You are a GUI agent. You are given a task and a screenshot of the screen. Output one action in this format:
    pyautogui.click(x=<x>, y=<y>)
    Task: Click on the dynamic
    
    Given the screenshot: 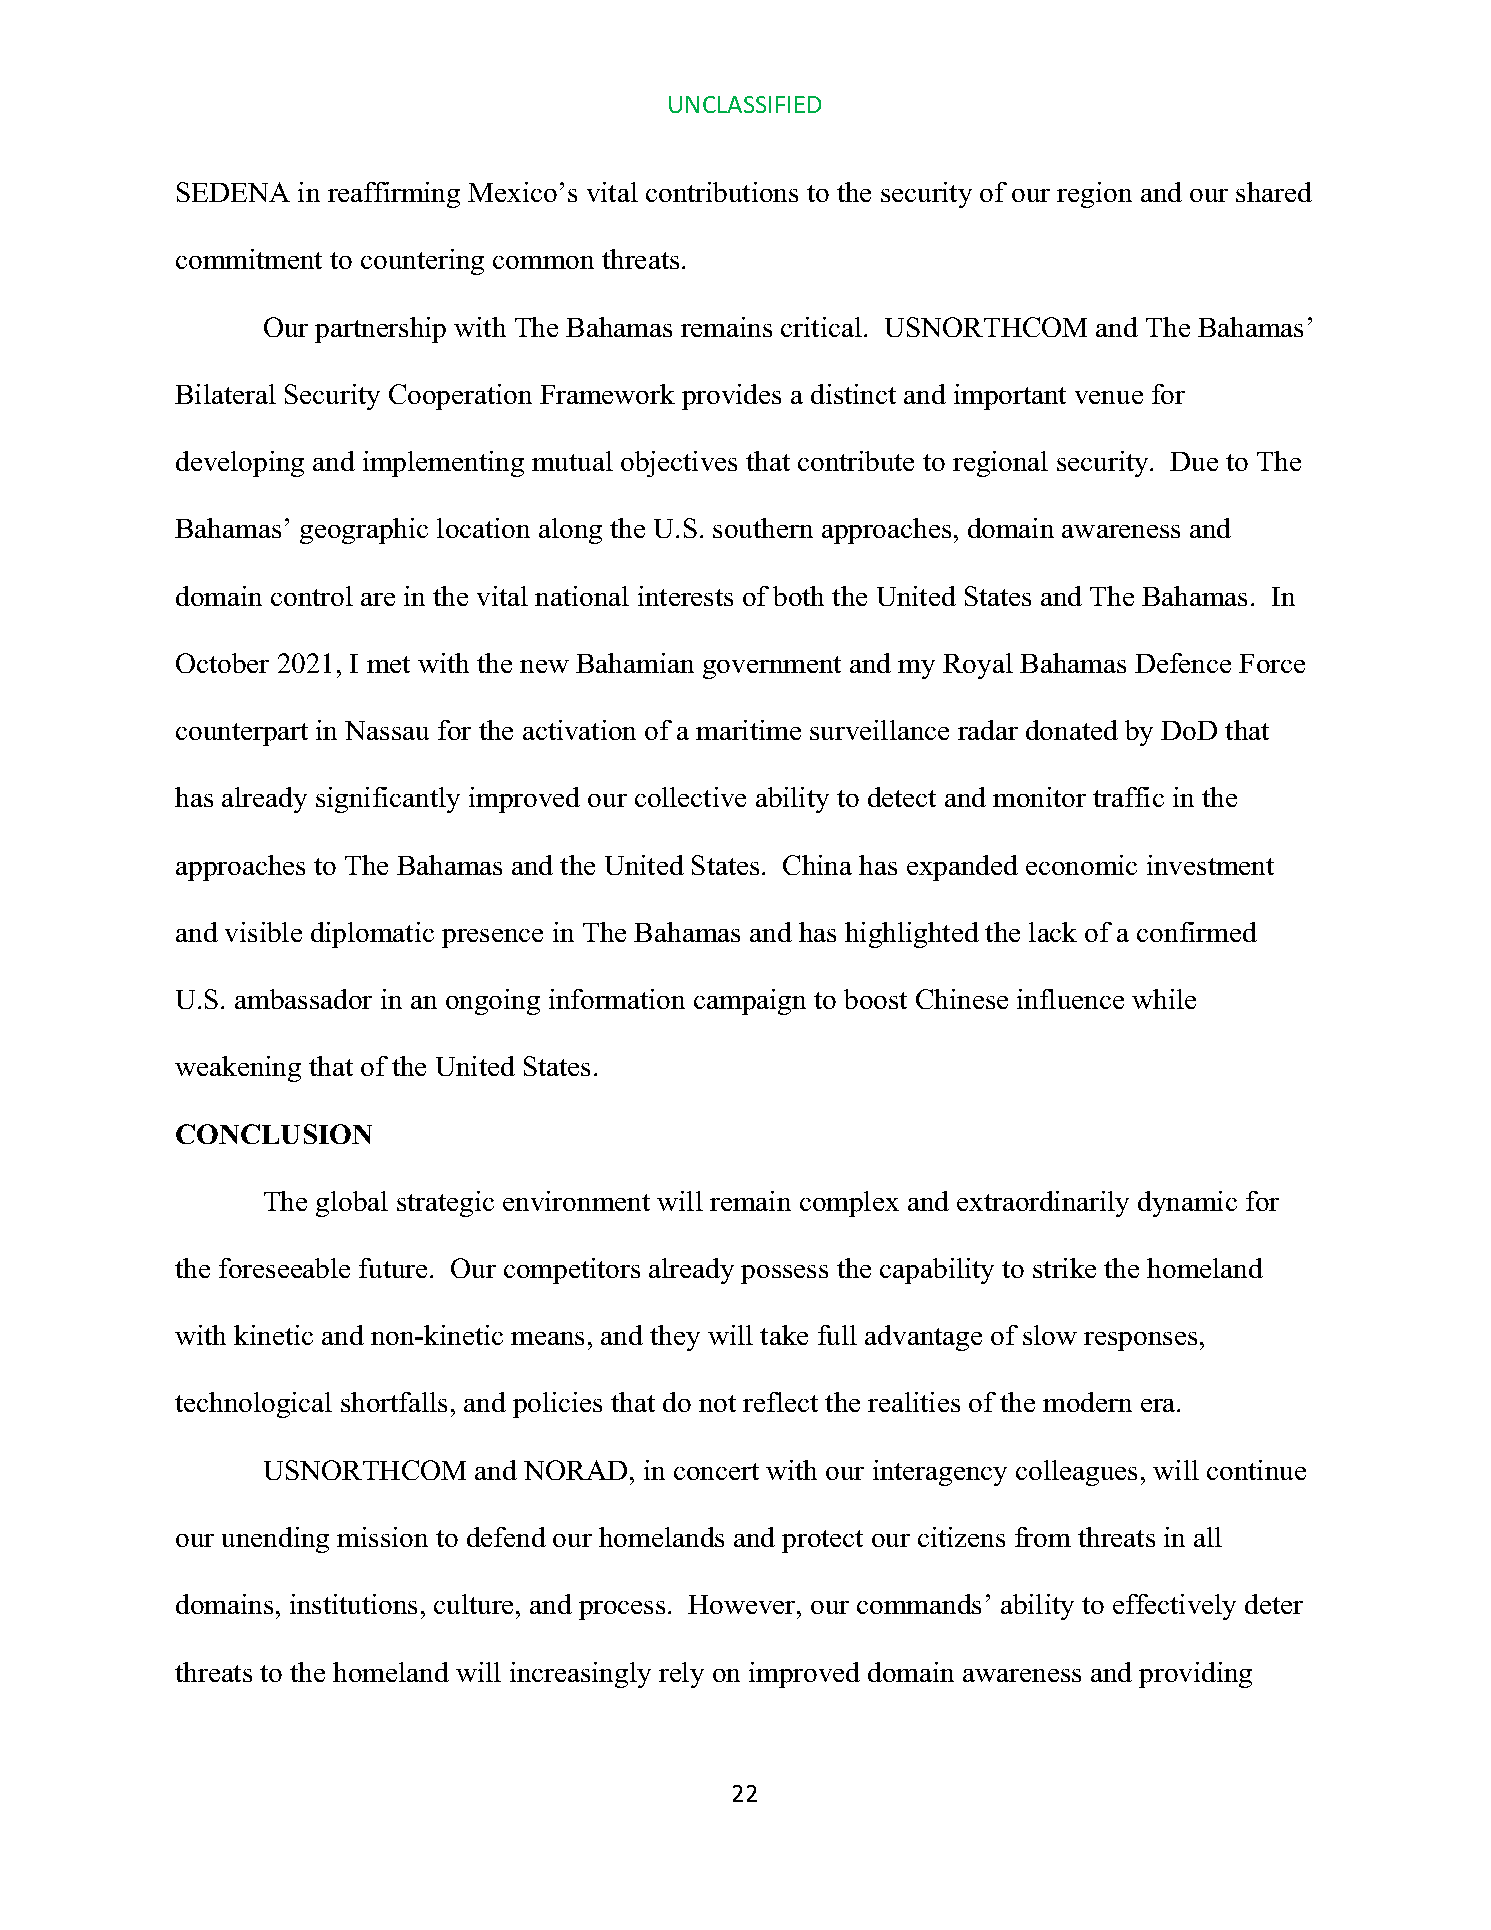 What is the action you would take?
    pyautogui.click(x=1187, y=1204)
